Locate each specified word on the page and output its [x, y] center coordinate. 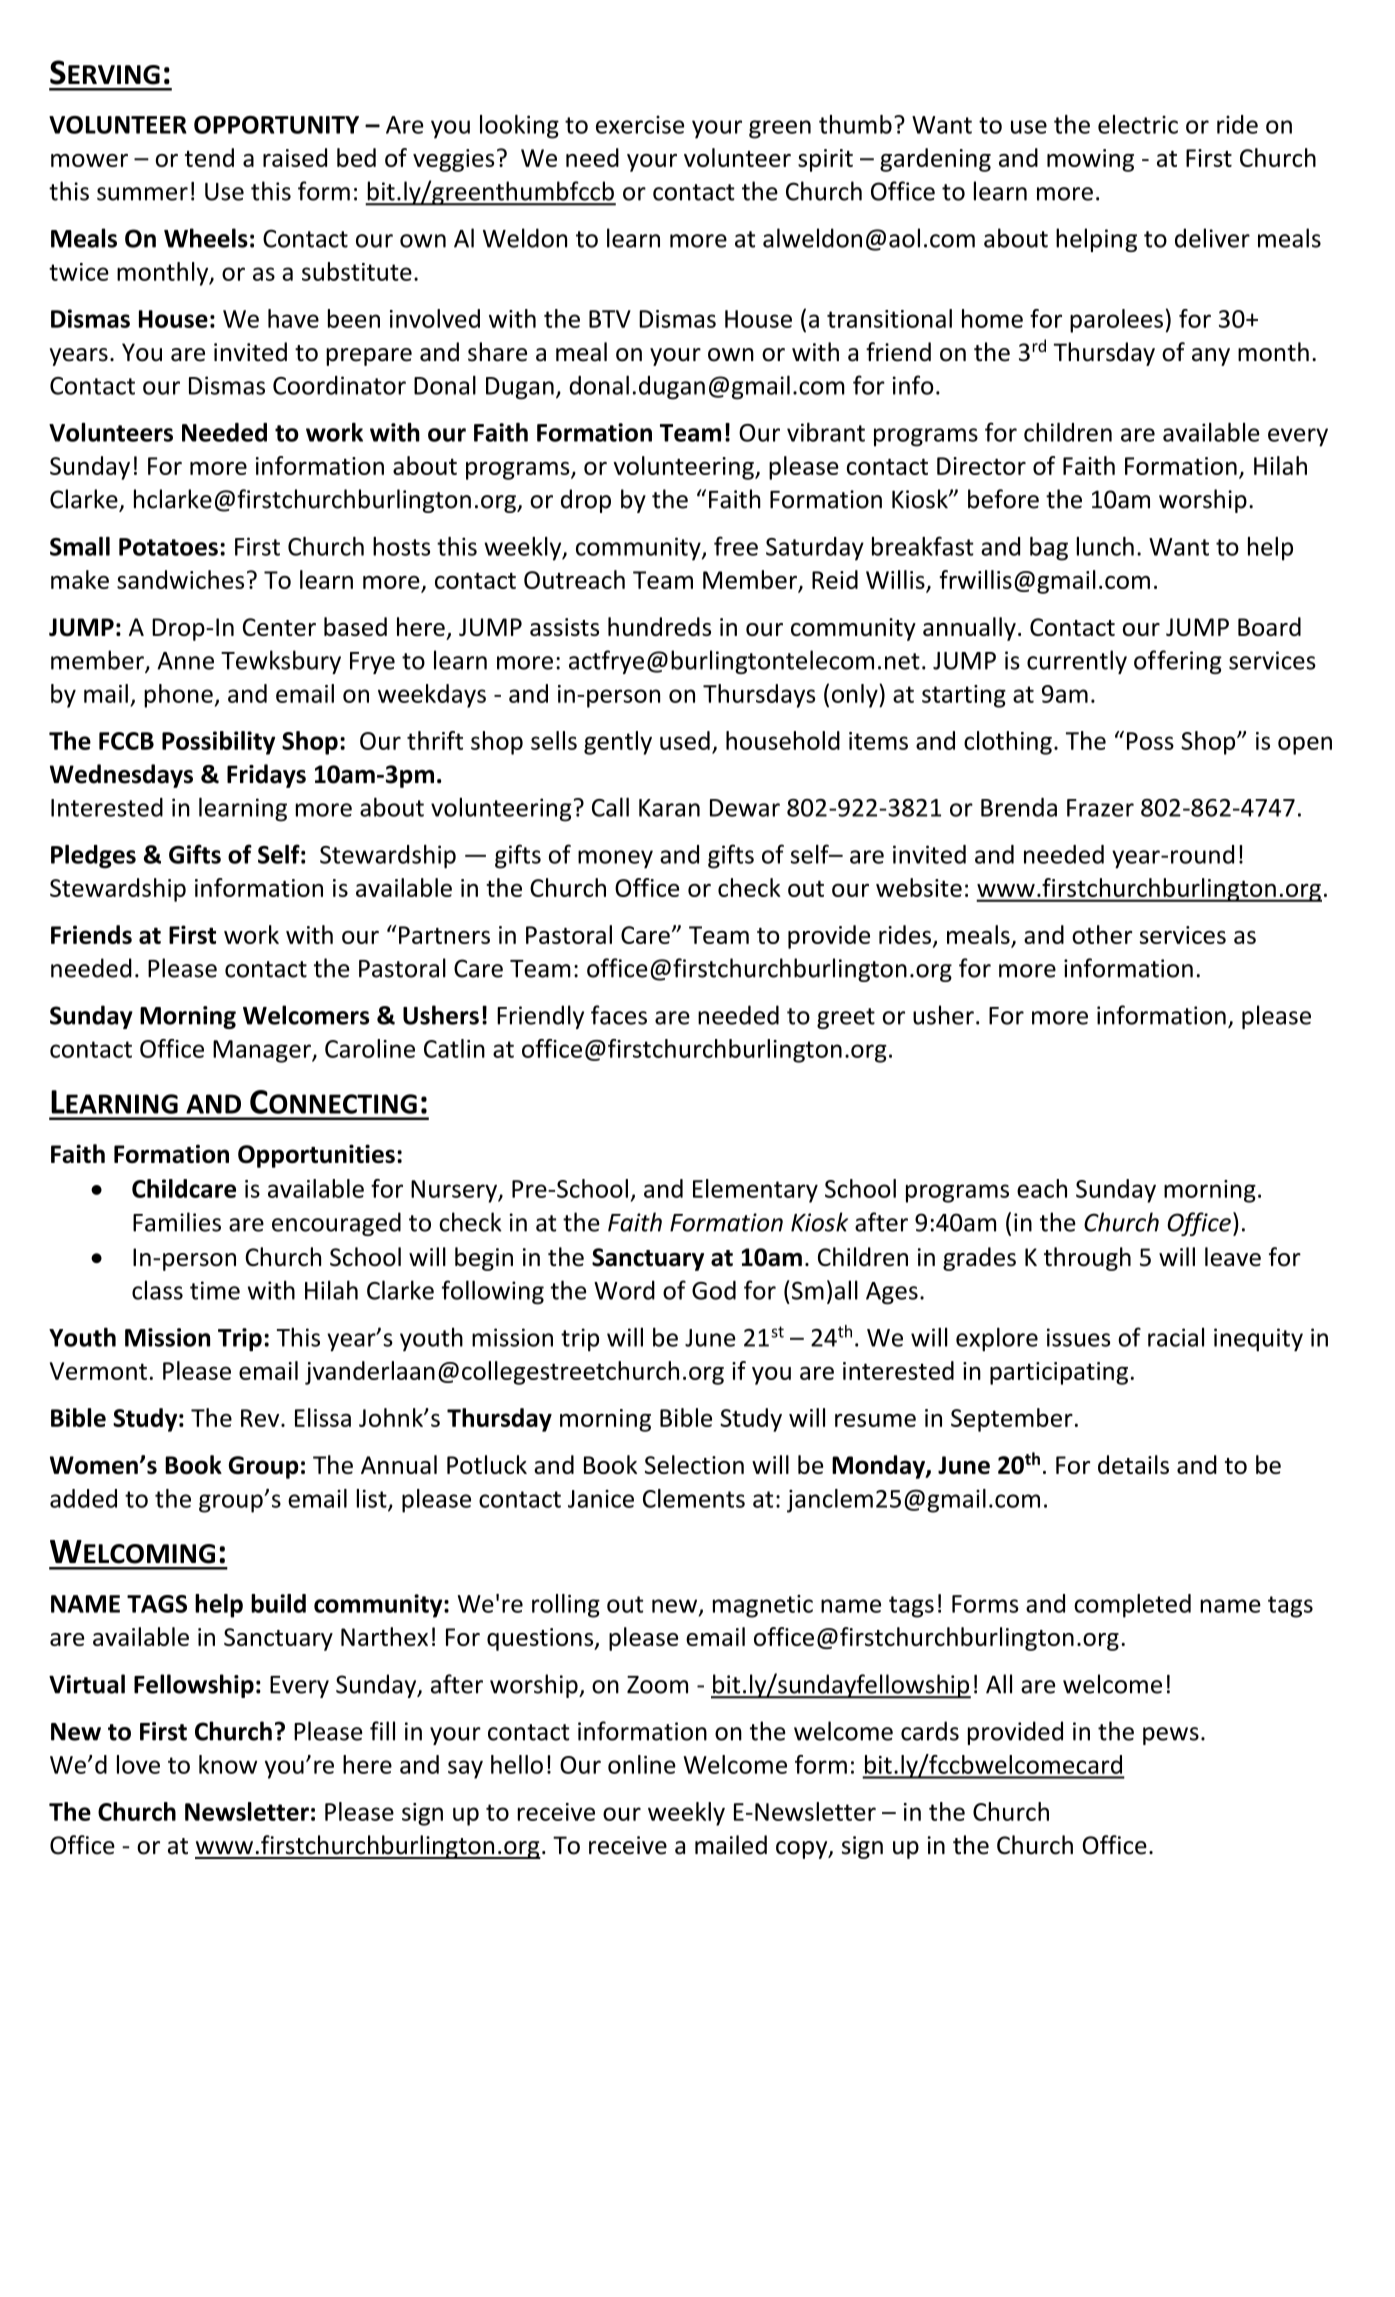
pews [1171, 1736]
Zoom [657, 1685]
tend [209, 157]
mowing [1090, 160]
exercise [640, 124]
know [228, 1764]
